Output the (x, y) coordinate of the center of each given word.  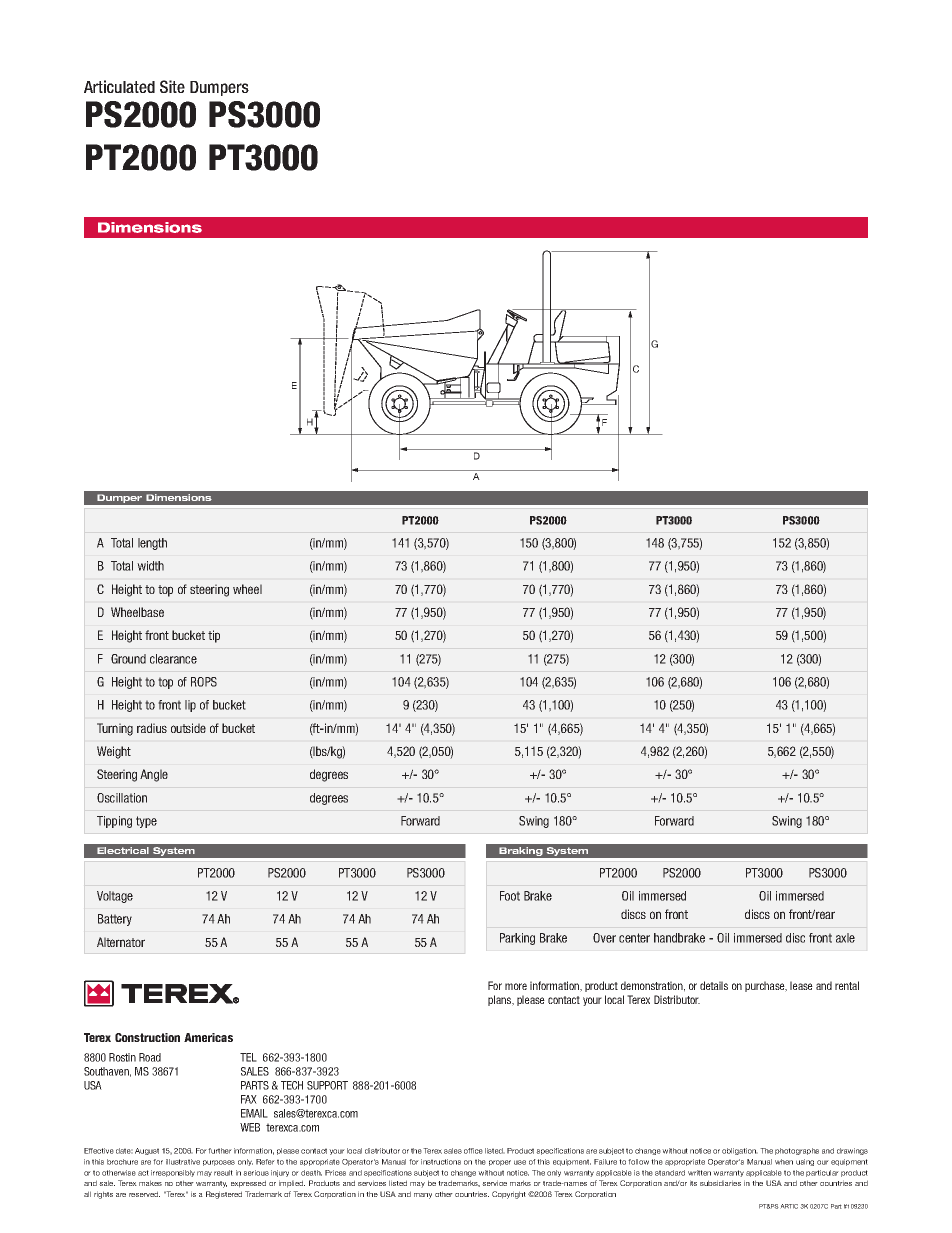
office (473, 1151)
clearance (173, 659)
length (152, 544)
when (784, 1162)
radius (152, 728)
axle (845, 938)
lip (190, 706)
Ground (128, 659)
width (150, 566)
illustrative (183, 1162)
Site (172, 86)
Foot (510, 896)
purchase (766, 986)
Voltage (115, 897)
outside (188, 728)
